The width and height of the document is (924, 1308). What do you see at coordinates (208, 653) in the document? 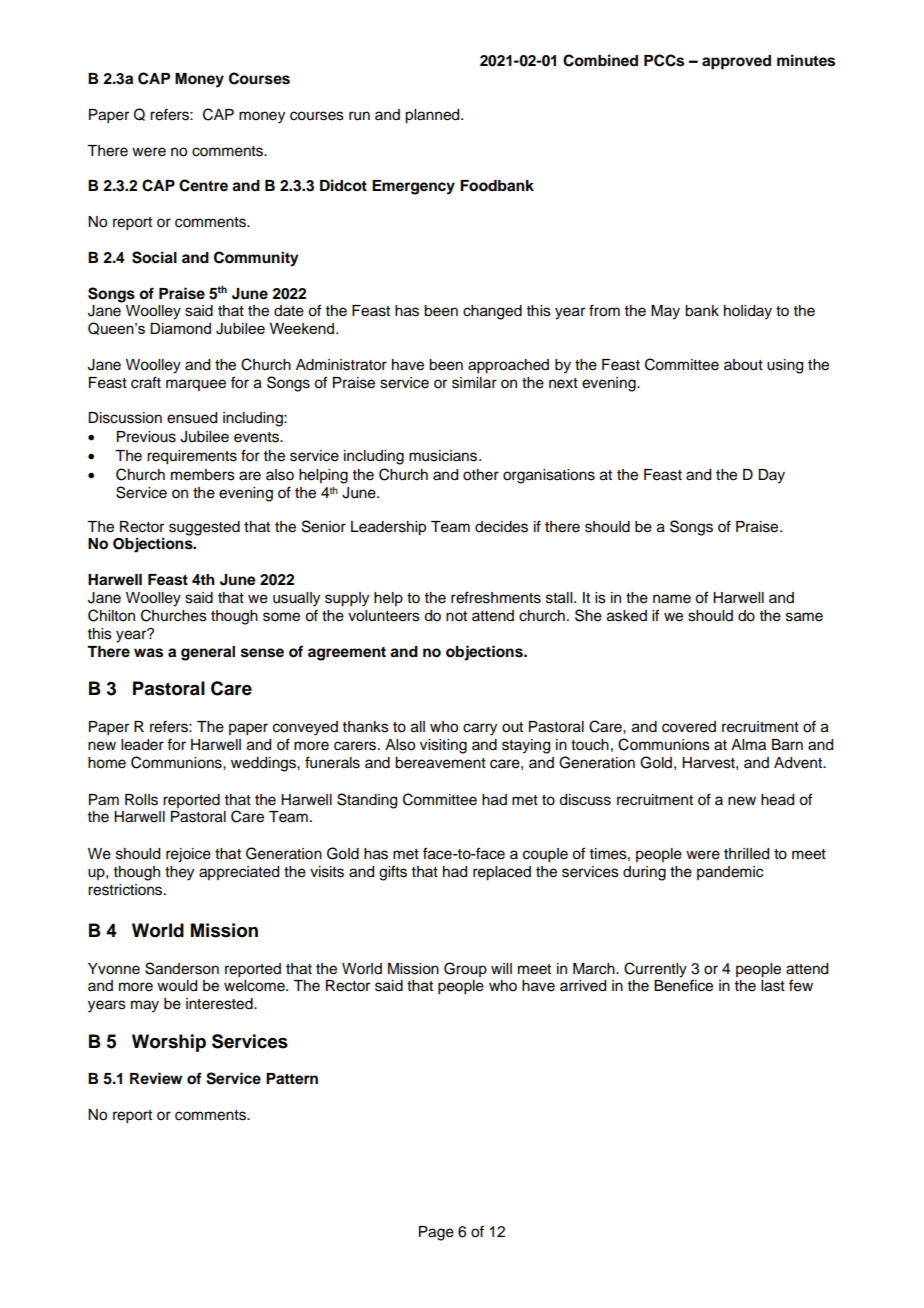
I see `general` at bounding box center [208, 653].
